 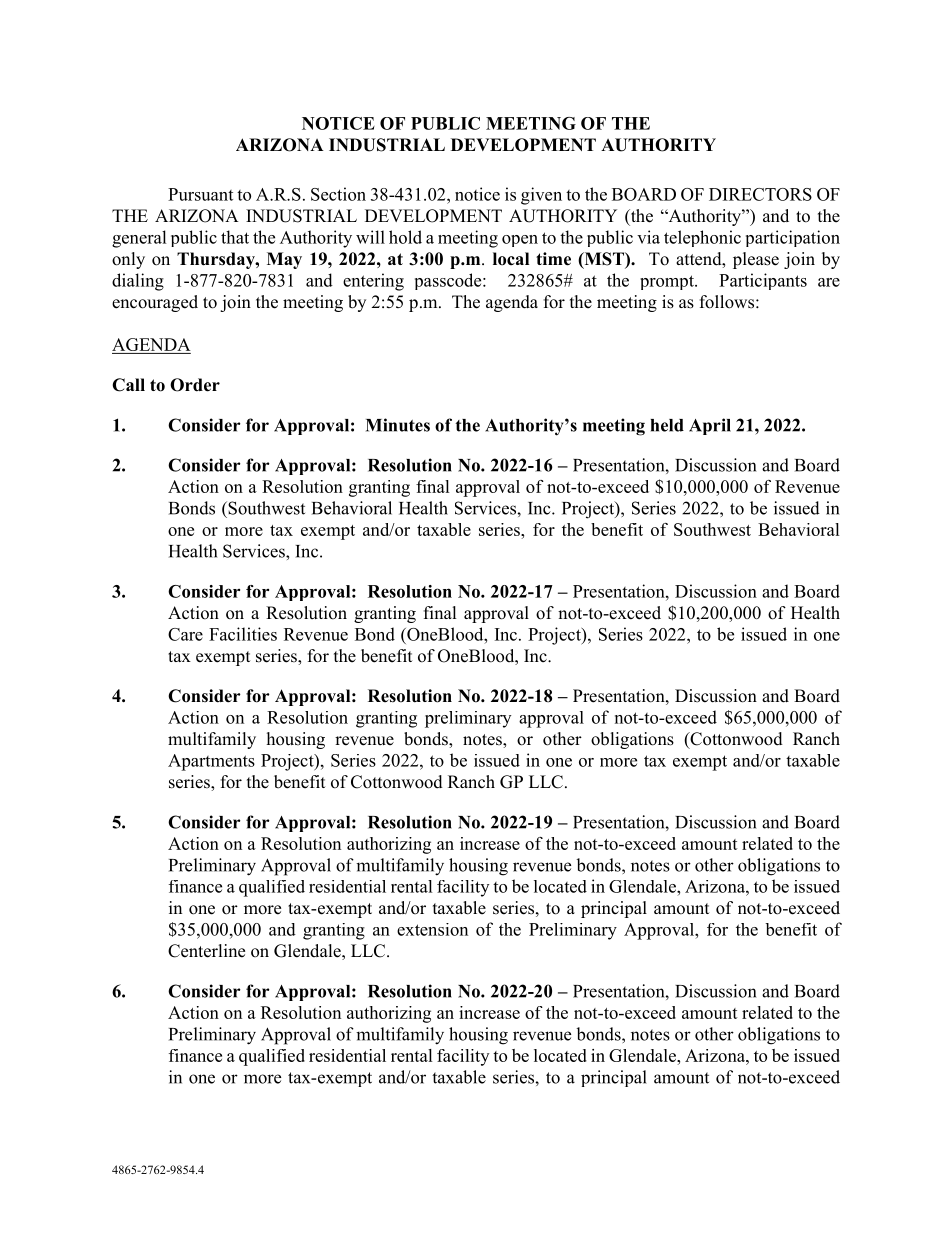 I want to click on telephonic, so click(x=702, y=238).
